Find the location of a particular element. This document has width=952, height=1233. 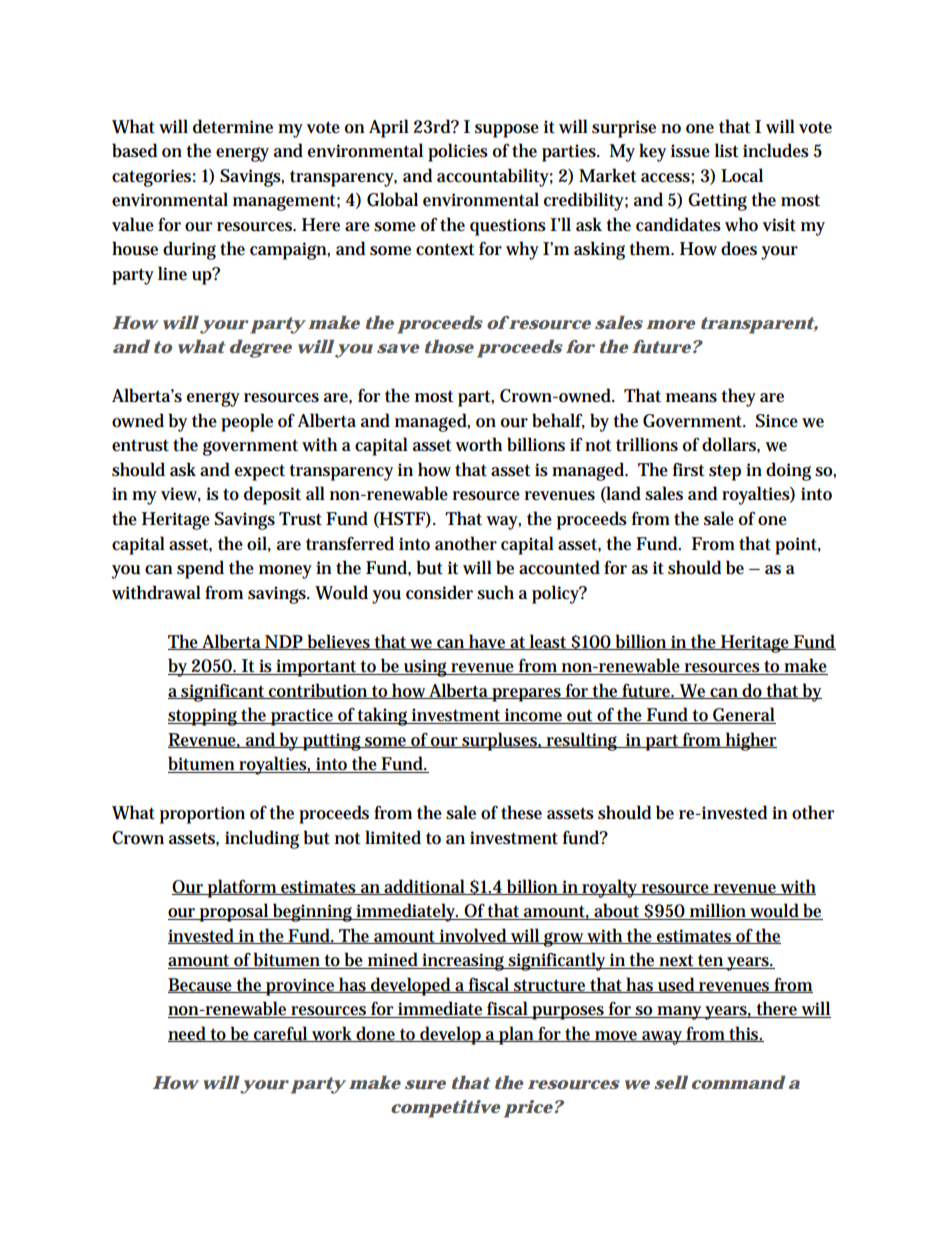

view is located at coordinates (181, 494).
